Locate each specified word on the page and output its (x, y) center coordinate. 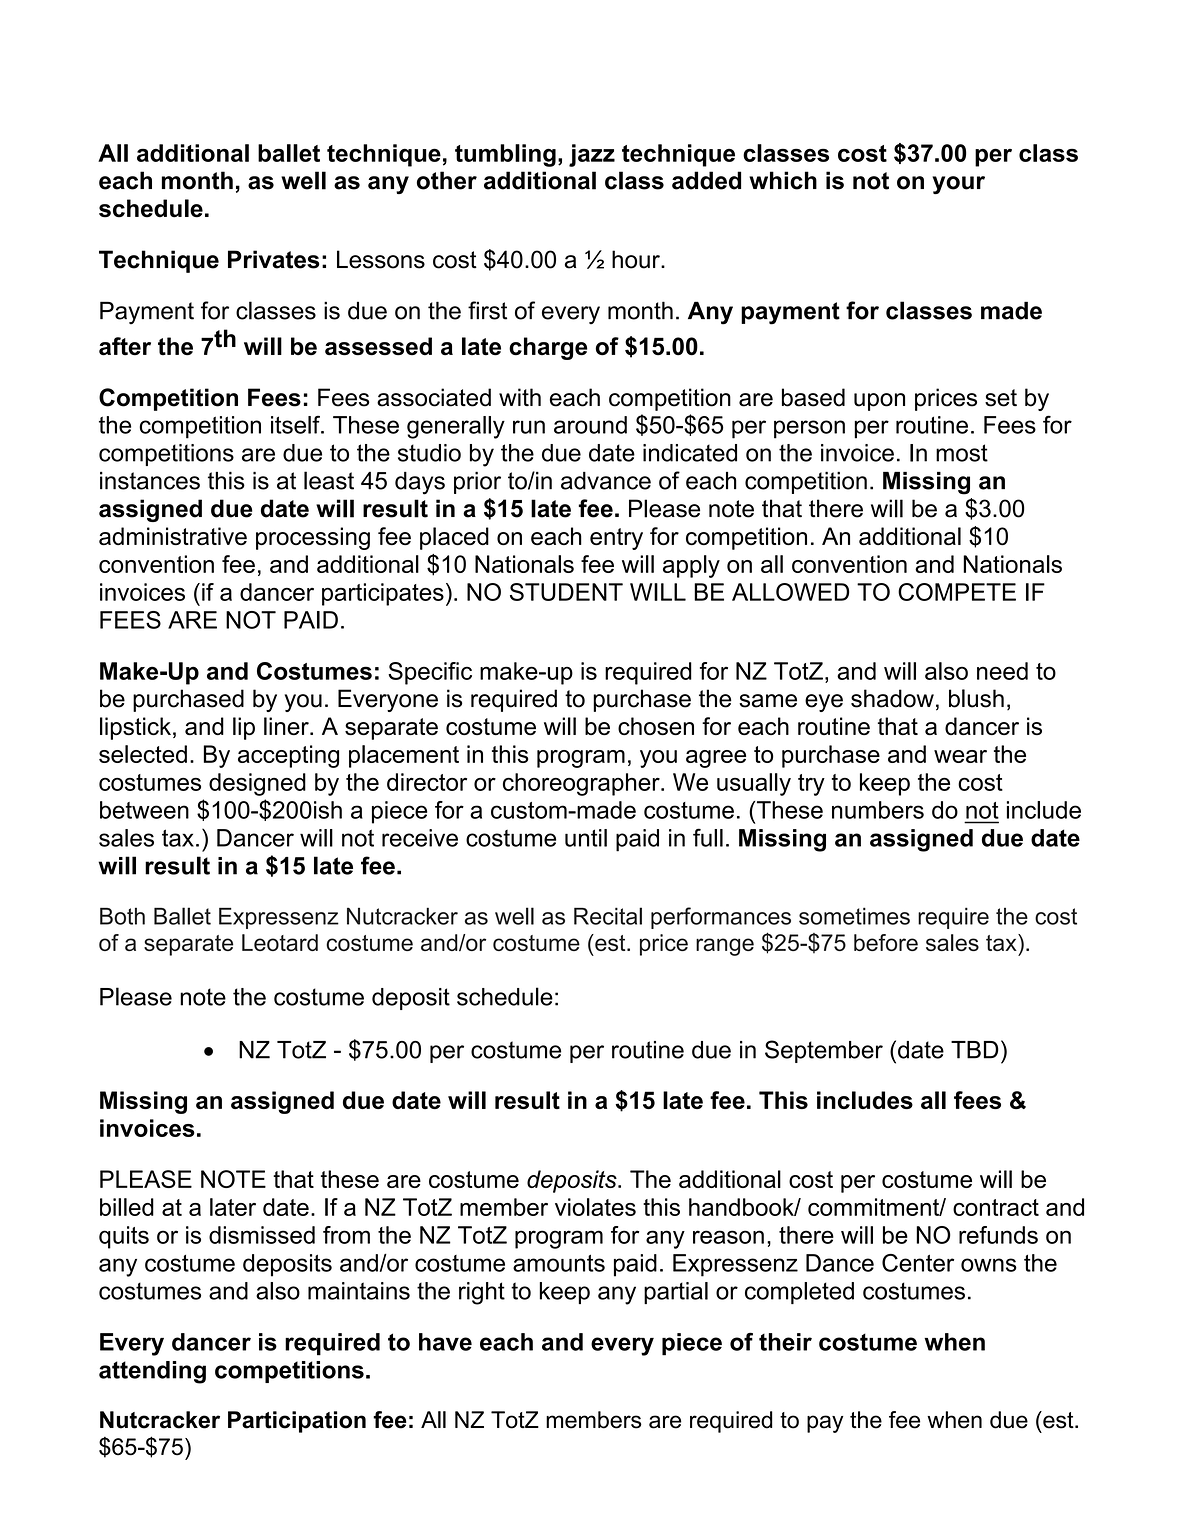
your (958, 185)
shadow (892, 698)
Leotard (280, 942)
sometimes (854, 916)
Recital (608, 916)
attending (152, 1372)
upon (879, 402)
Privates (273, 259)
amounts (559, 1263)
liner (287, 726)
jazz (592, 155)
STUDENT (566, 592)
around (590, 425)
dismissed (262, 1235)
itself (296, 425)
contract (996, 1207)
